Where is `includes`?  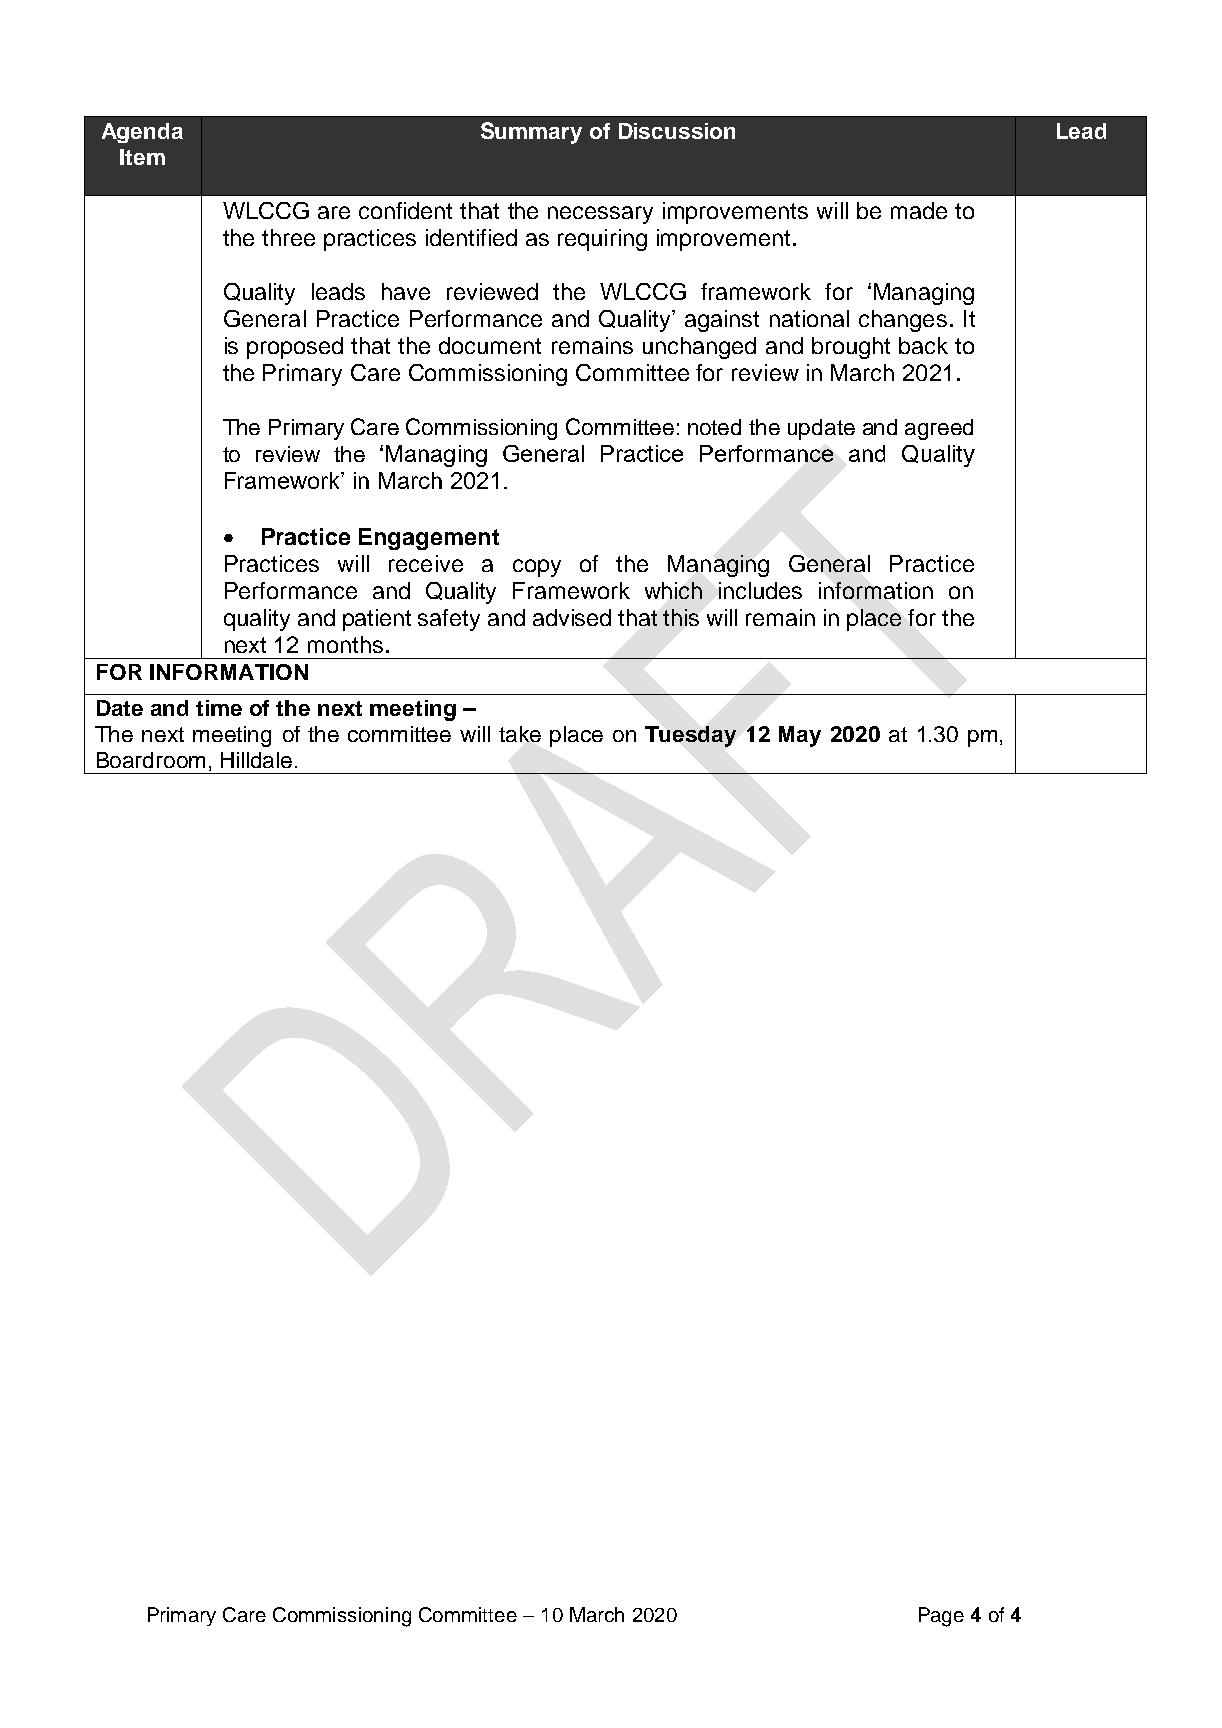 includes is located at coordinates (760, 590).
